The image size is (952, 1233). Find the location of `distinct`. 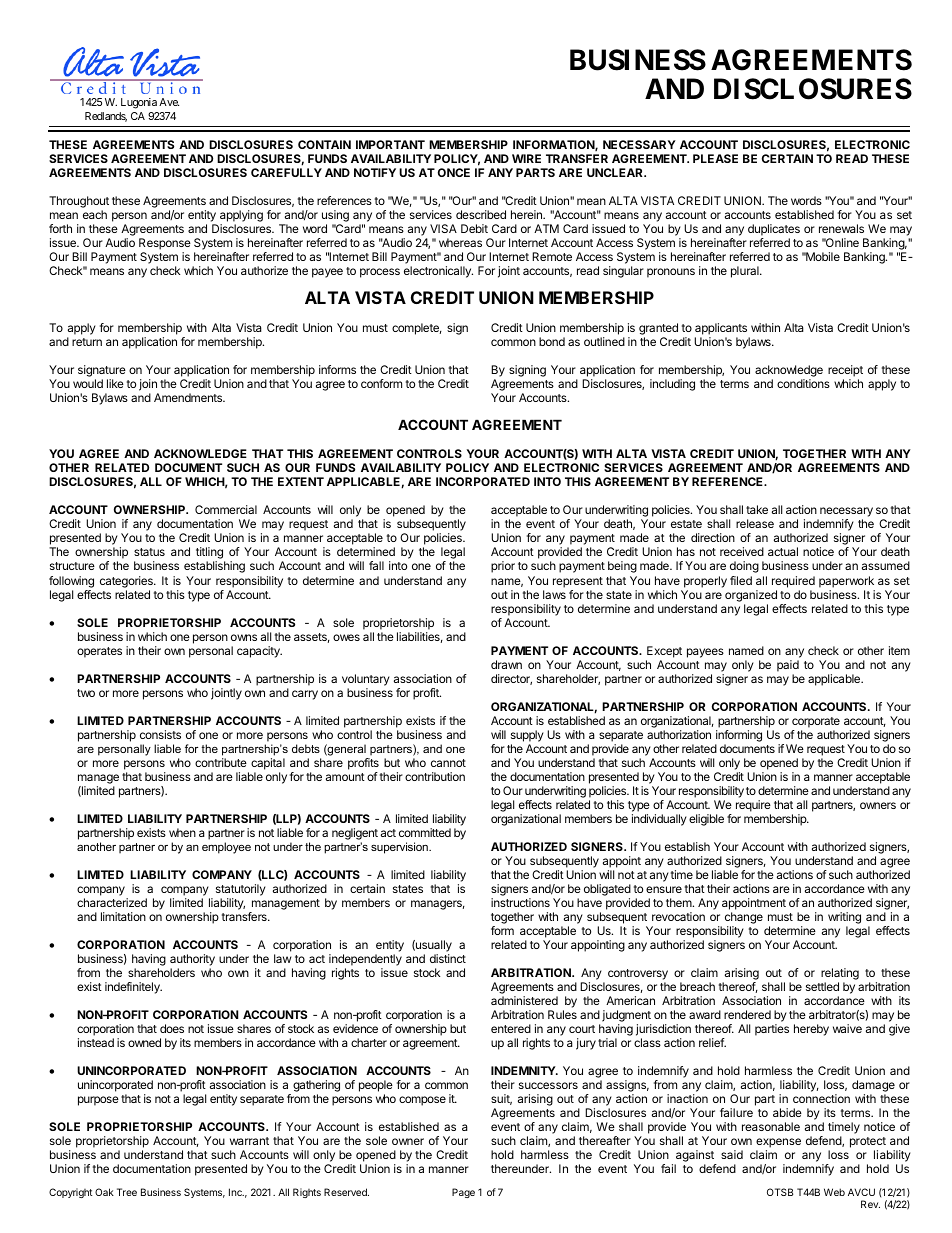

distinct is located at coordinates (448, 958).
